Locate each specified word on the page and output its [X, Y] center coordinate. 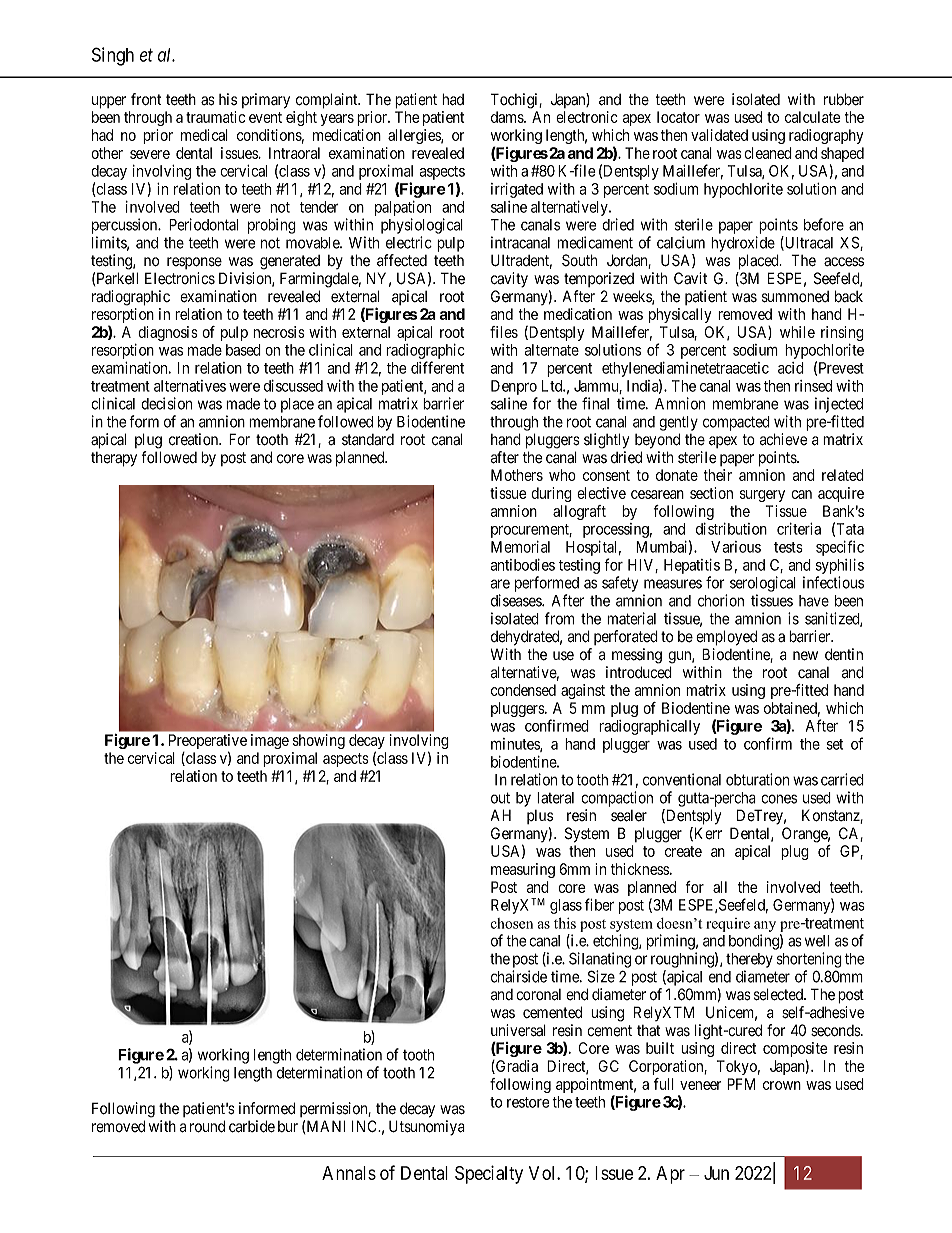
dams [508, 117]
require [728, 925]
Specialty [489, 1174]
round [207, 1126]
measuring [523, 870]
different [437, 367]
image [270, 741]
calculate [813, 117]
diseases [517, 600]
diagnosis [168, 333]
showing [319, 741]
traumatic [215, 117]
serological [763, 584]
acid [791, 368]
